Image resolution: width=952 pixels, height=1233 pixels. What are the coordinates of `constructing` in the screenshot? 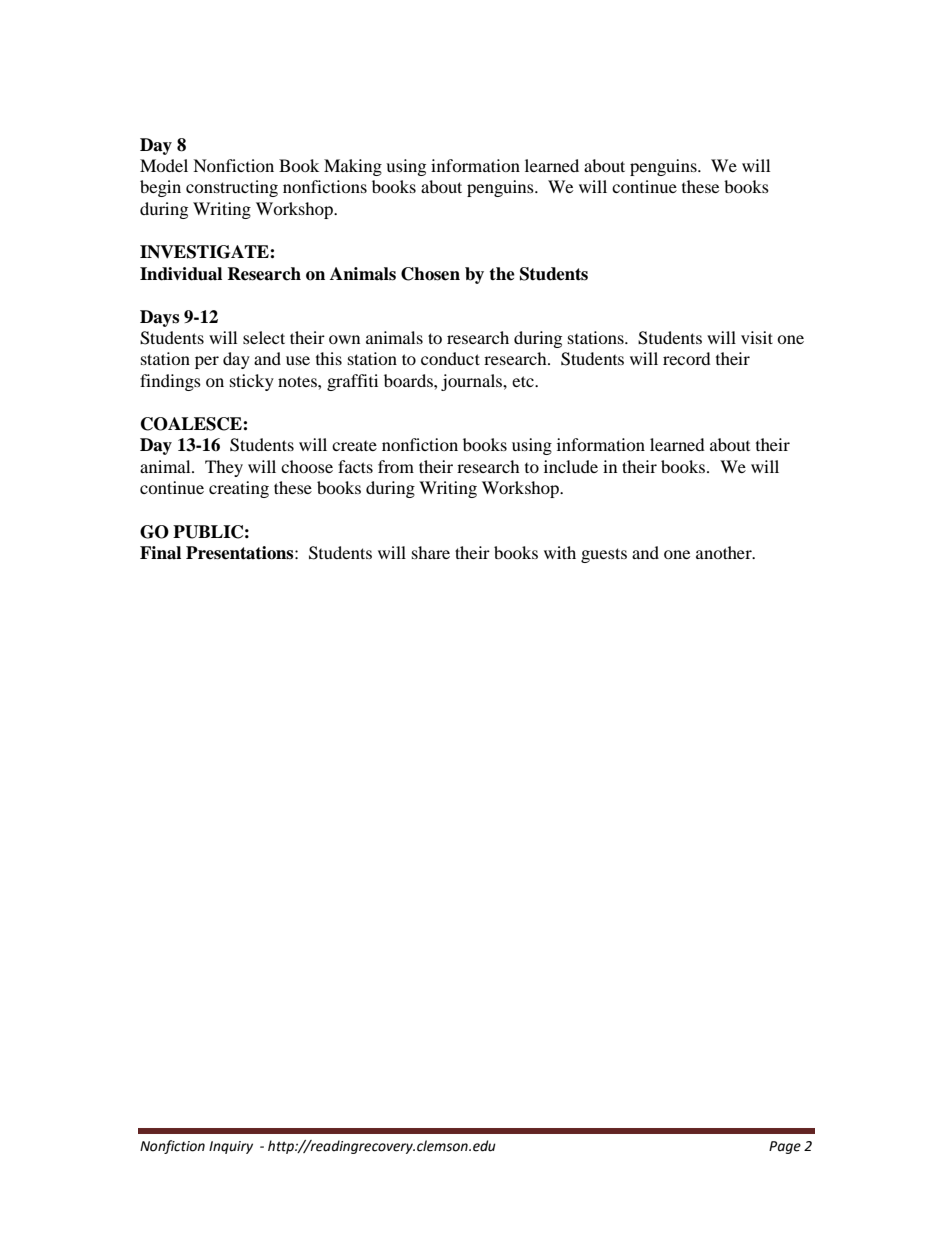 It's located at (232, 188).
